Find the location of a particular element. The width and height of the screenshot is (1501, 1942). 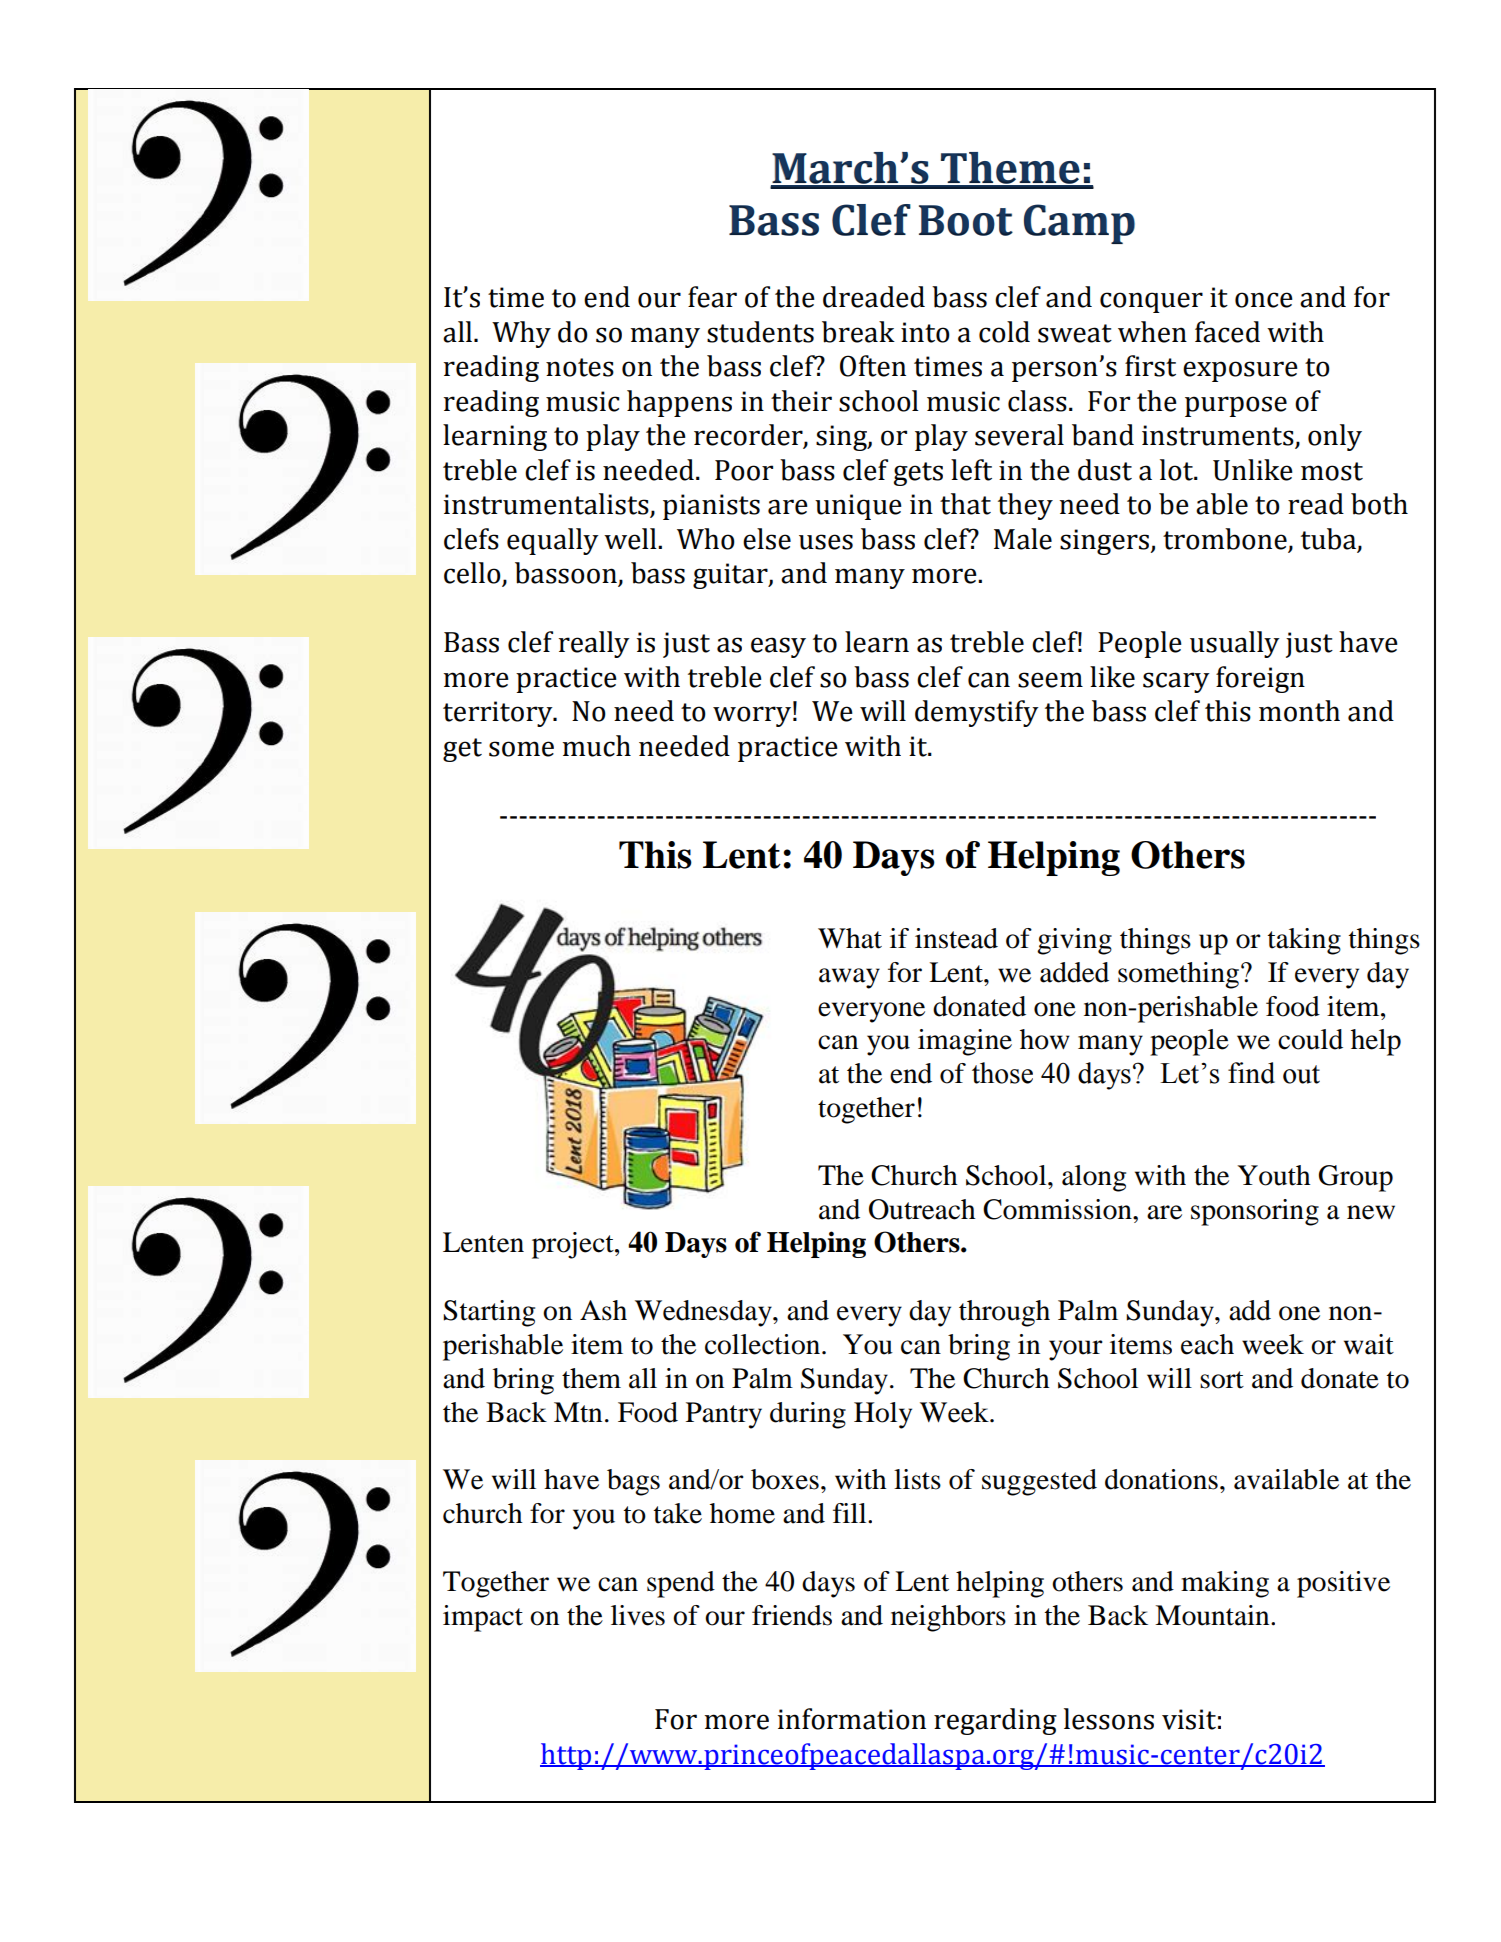

month is located at coordinates (1299, 711).
